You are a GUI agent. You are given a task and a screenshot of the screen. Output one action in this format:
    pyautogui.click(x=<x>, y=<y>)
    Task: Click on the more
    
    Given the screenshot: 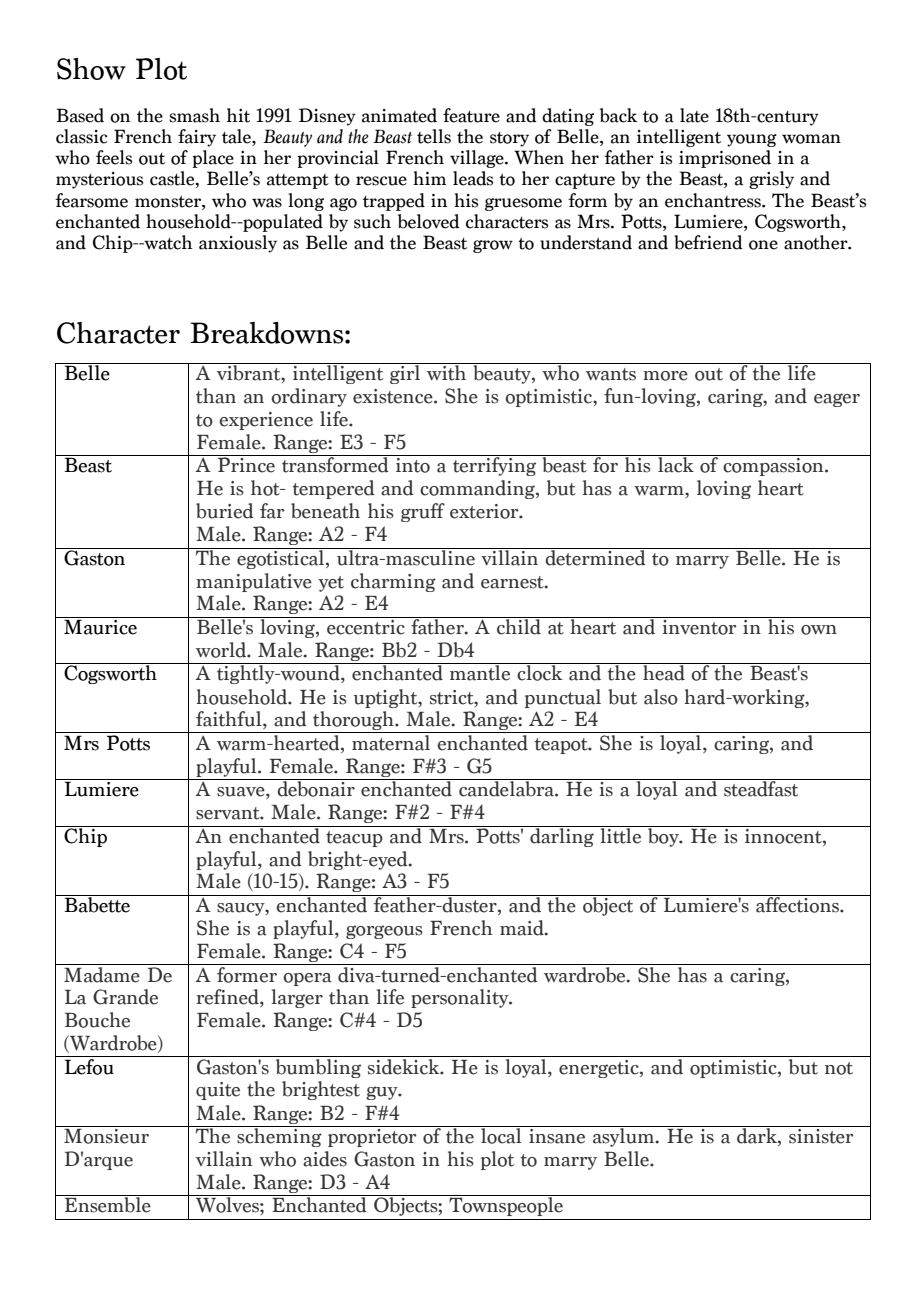 What is the action you would take?
    pyautogui.click(x=665, y=376)
